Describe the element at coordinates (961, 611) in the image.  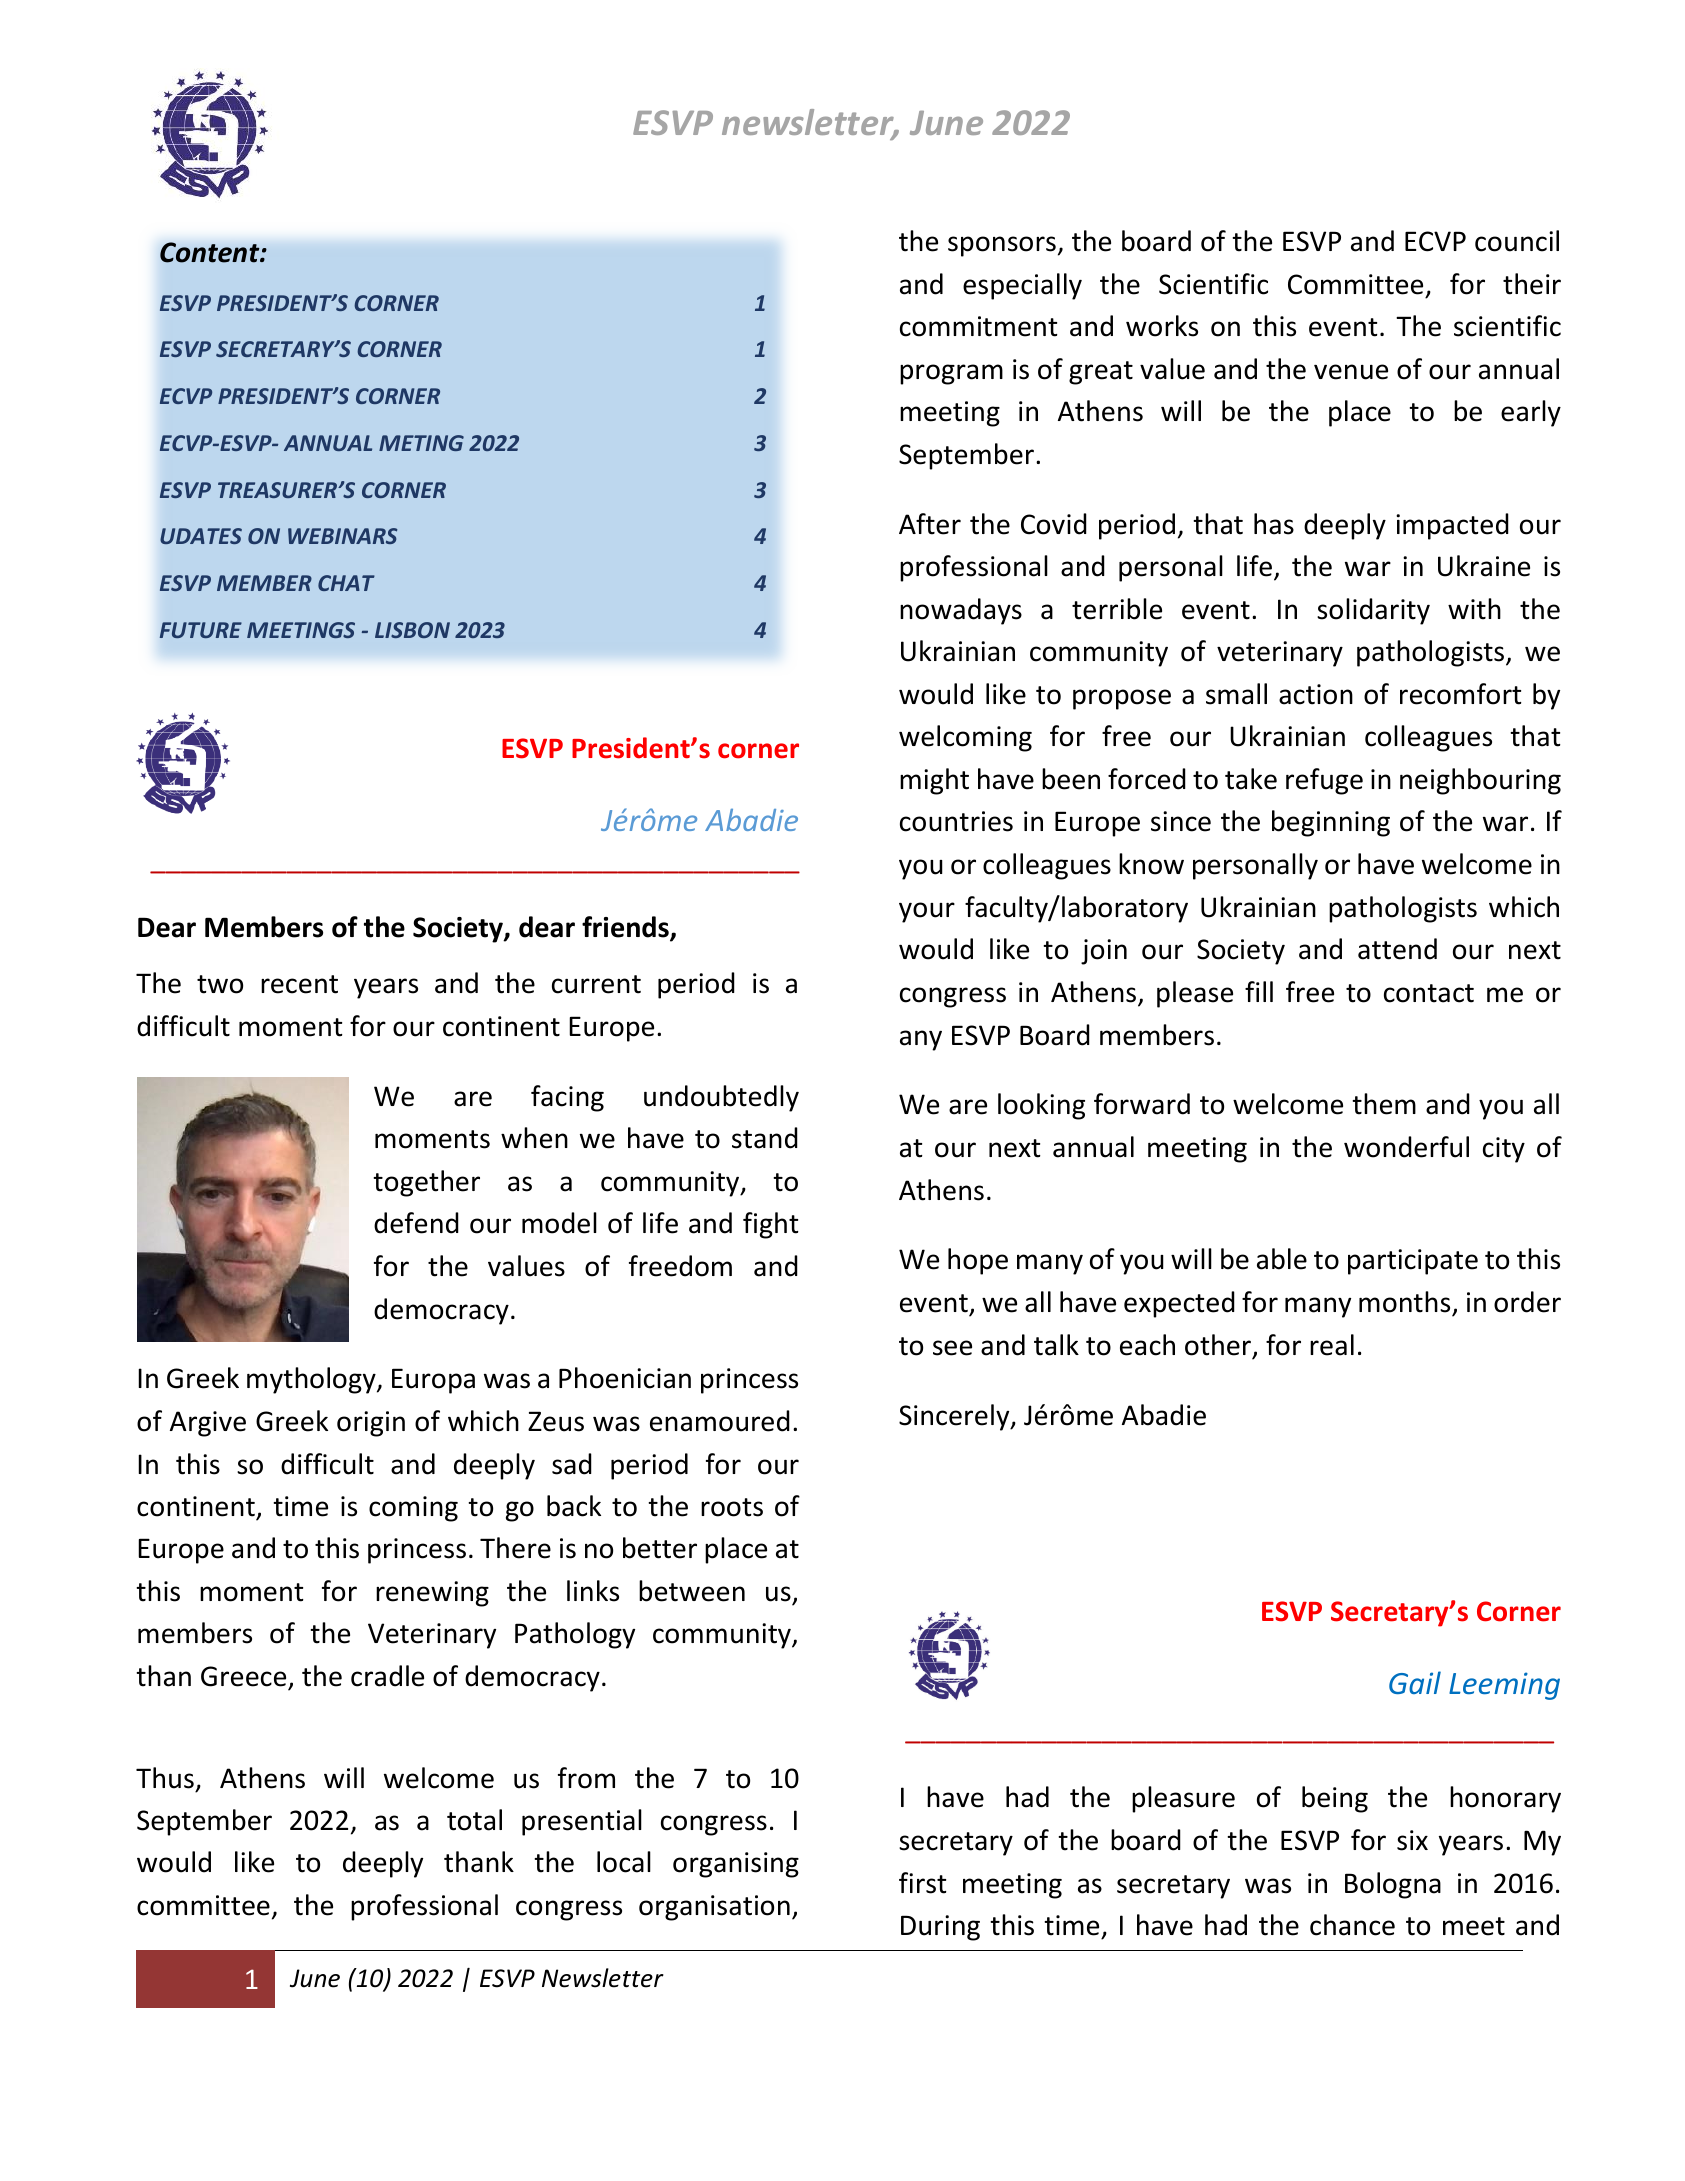
I see `nowadays` at that location.
